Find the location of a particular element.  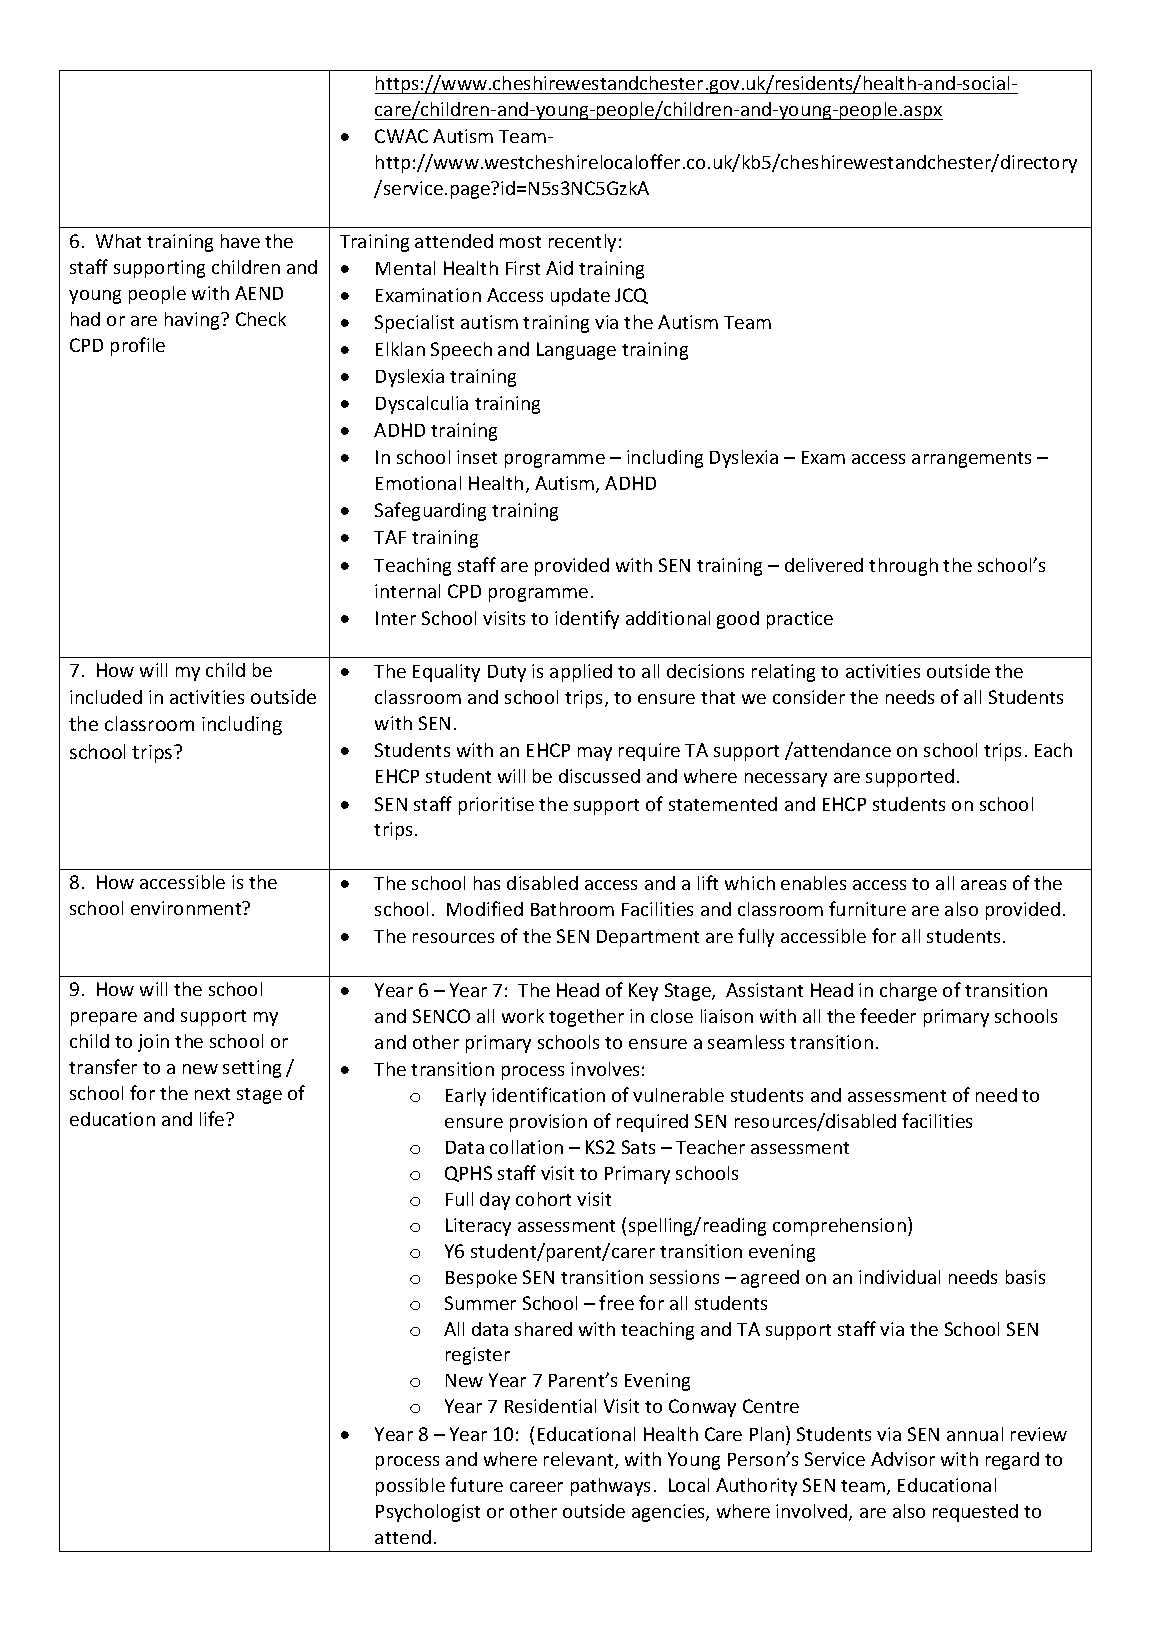

Bathroom is located at coordinates (572, 909).
